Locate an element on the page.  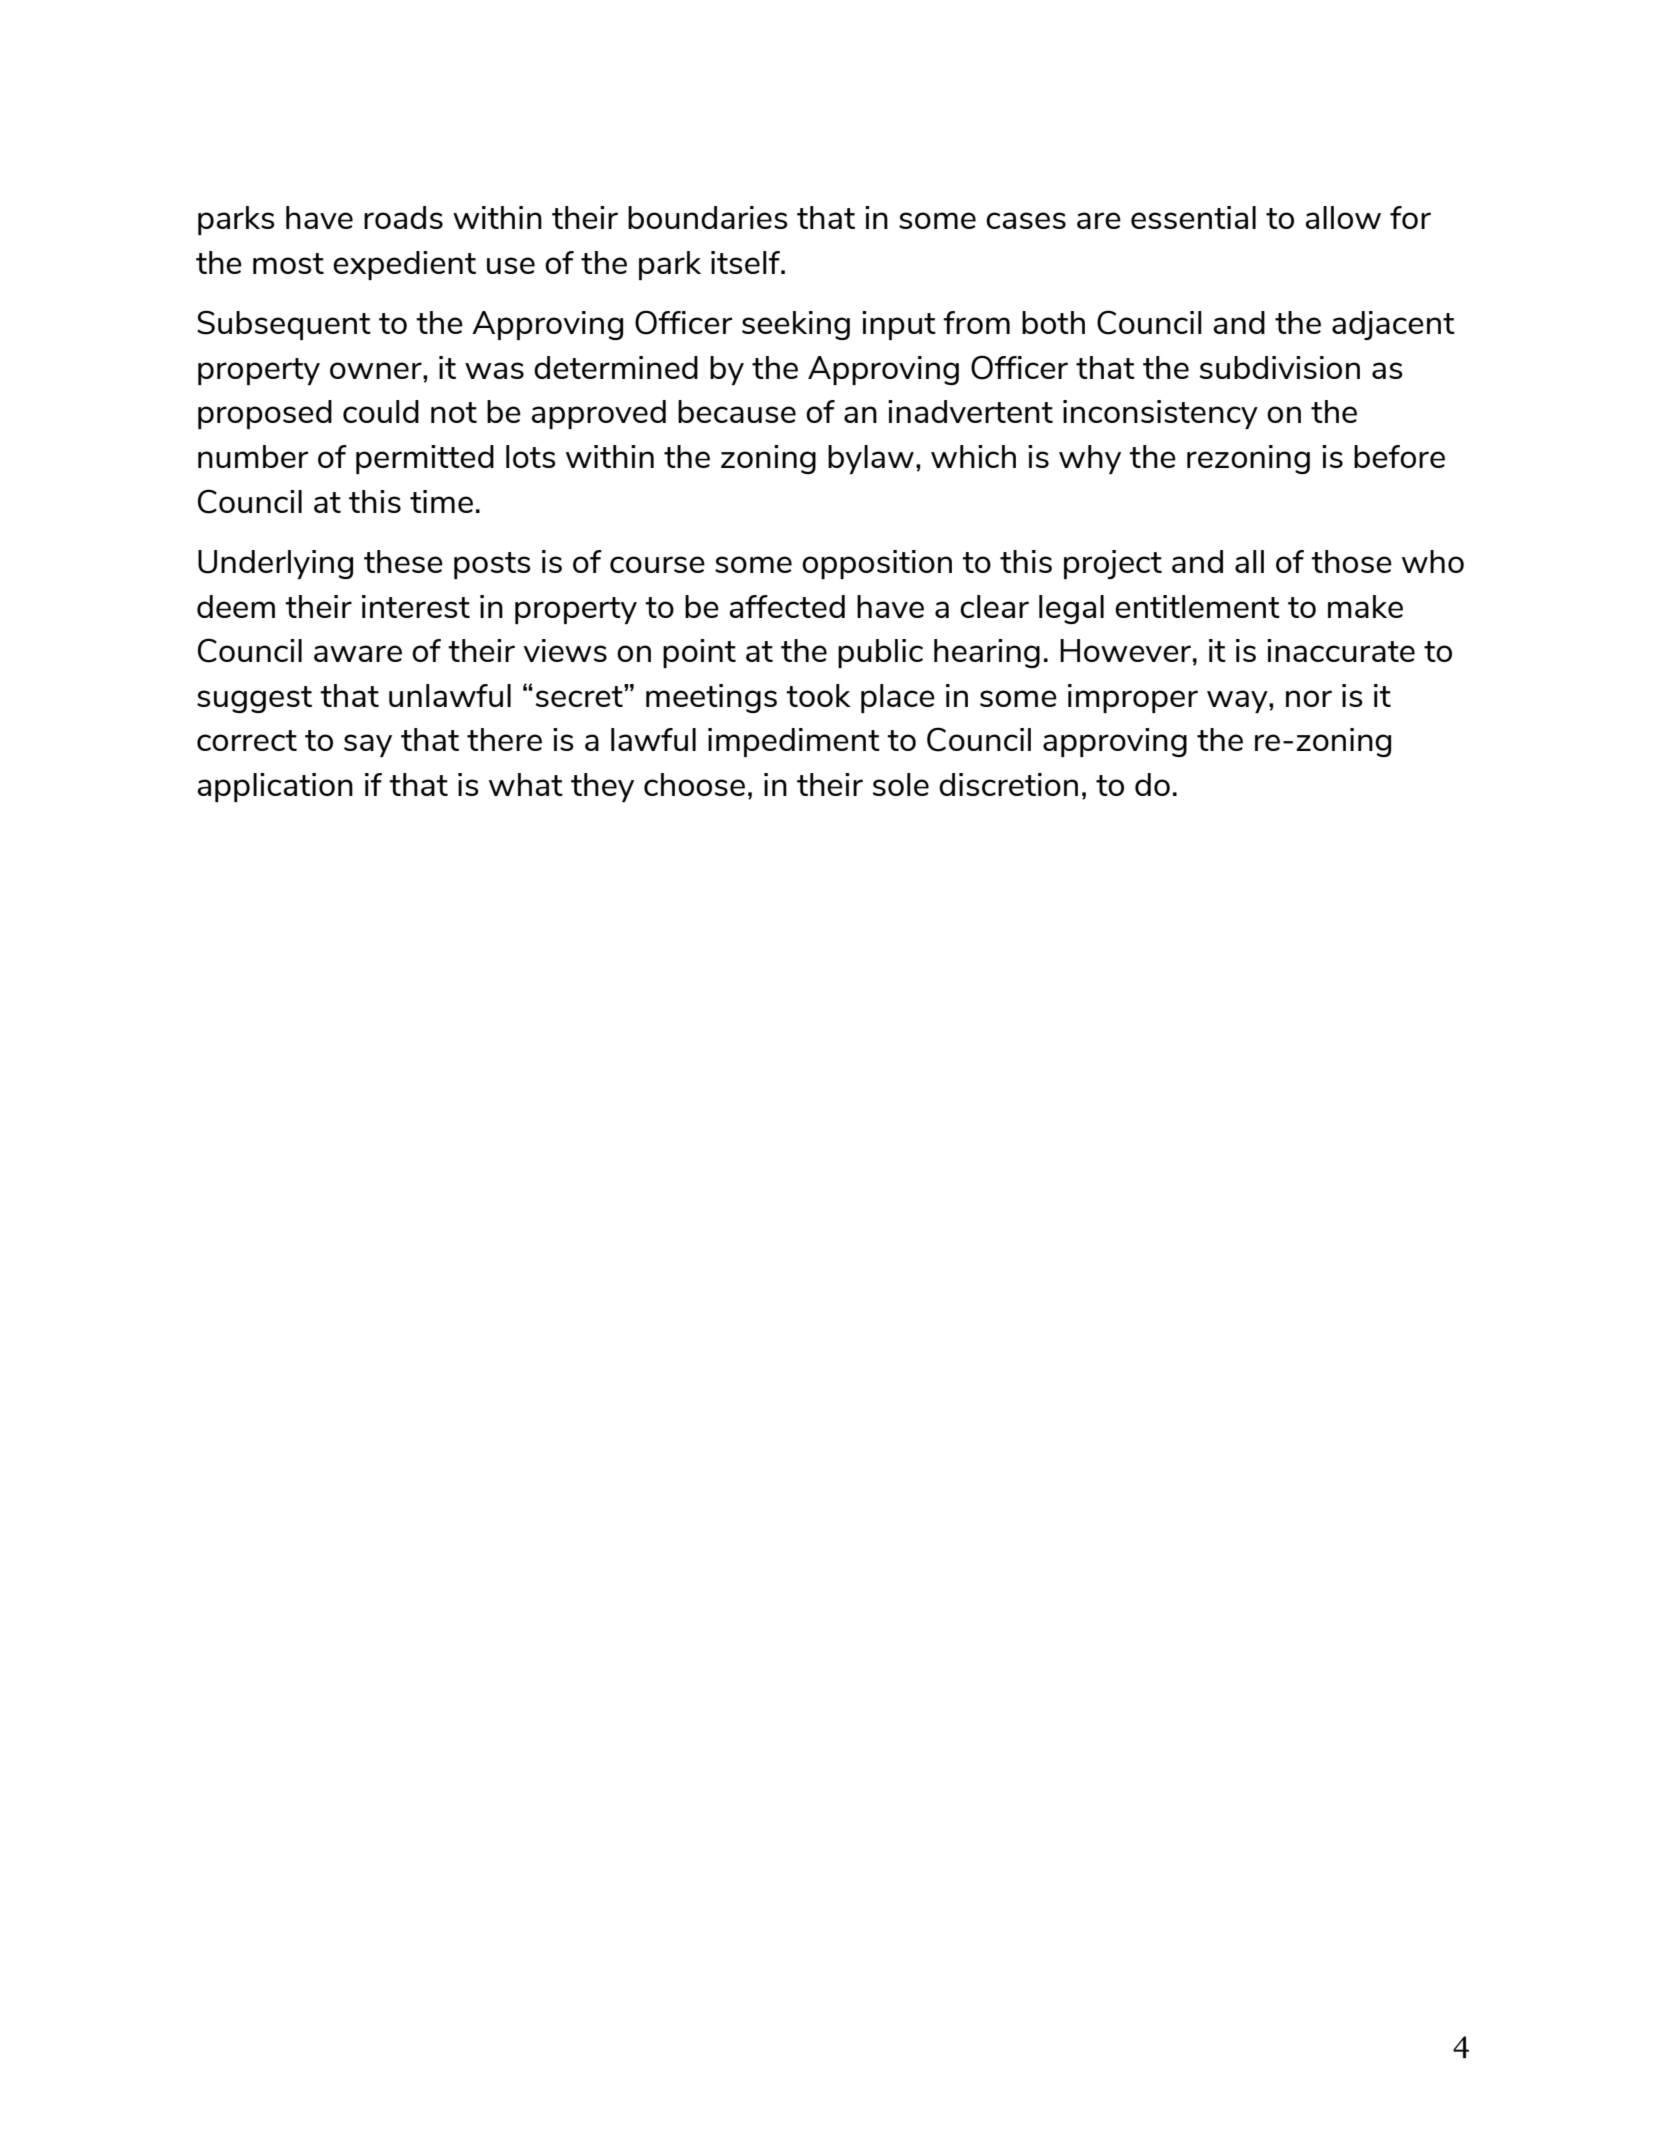
roads is located at coordinates (403, 217).
